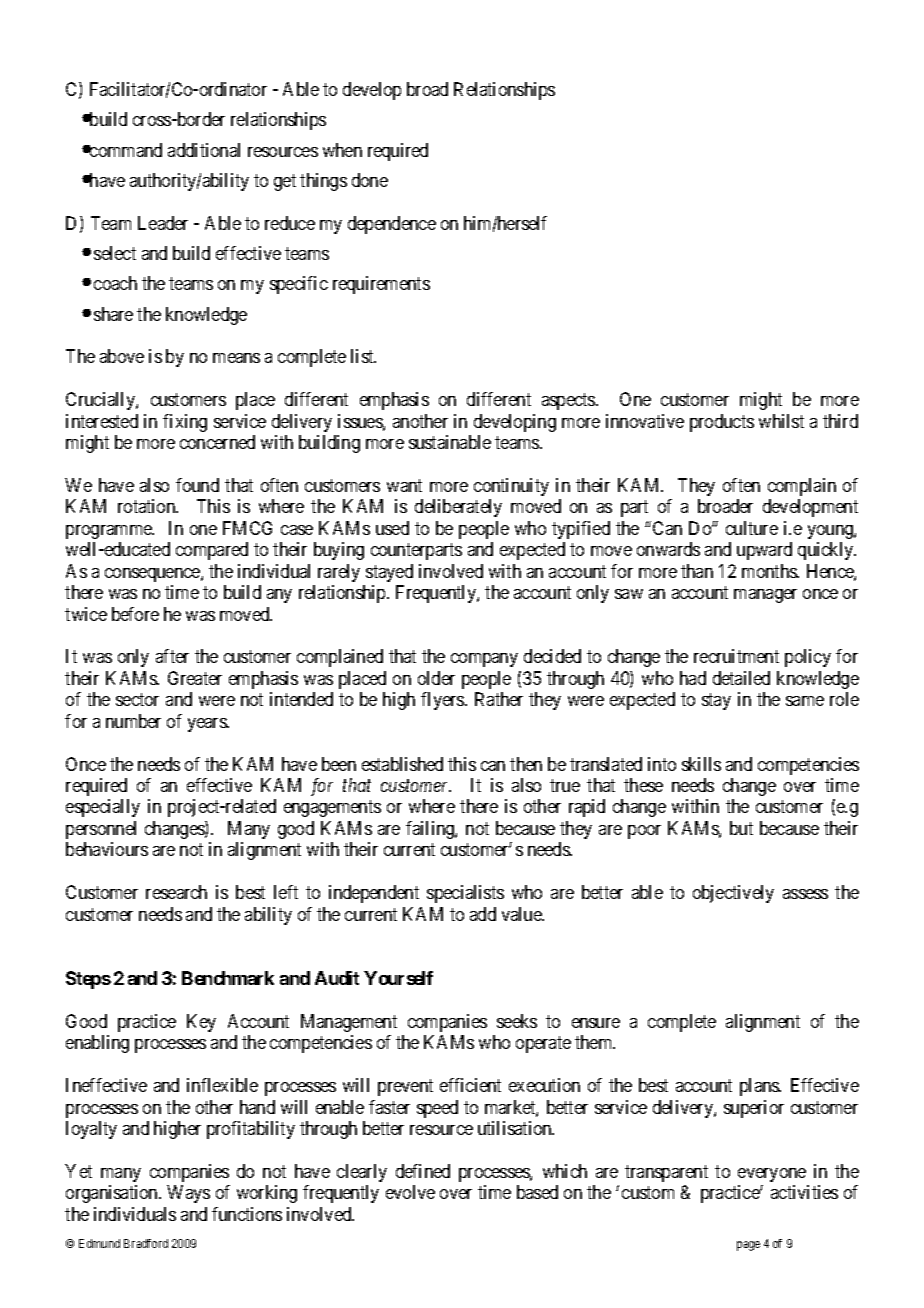 This page has height=1308, width=924. What do you see at coordinates (722, 423) in the page?
I see `products` at bounding box center [722, 423].
